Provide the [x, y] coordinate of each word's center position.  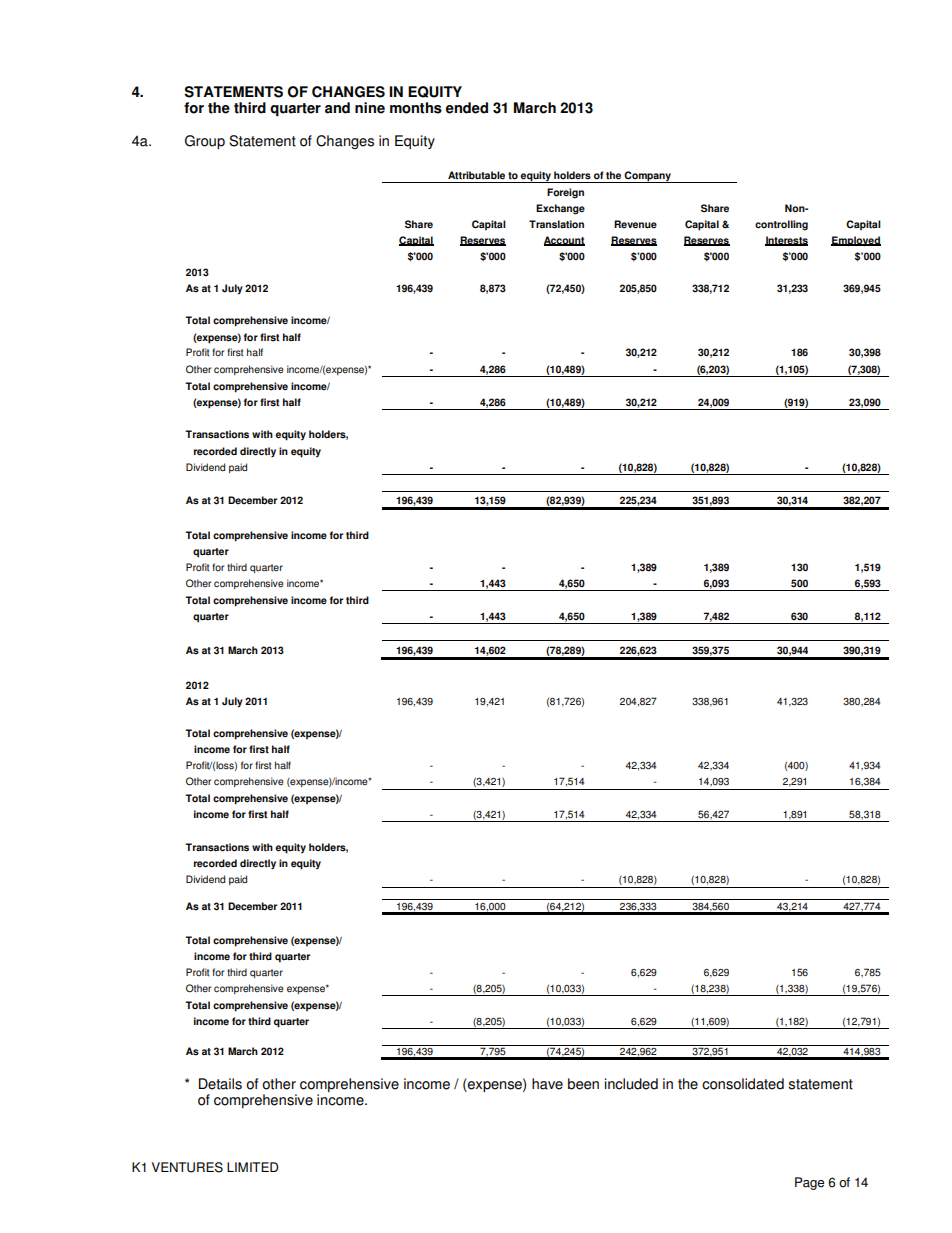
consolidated [743, 1084]
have [547, 1084]
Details [220, 1084]
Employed [856, 241]
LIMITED [253, 1167]
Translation [556, 224]
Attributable [476, 175]
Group [205, 142]
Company [648, 177]
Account [564, 241]
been [583, 1084]
